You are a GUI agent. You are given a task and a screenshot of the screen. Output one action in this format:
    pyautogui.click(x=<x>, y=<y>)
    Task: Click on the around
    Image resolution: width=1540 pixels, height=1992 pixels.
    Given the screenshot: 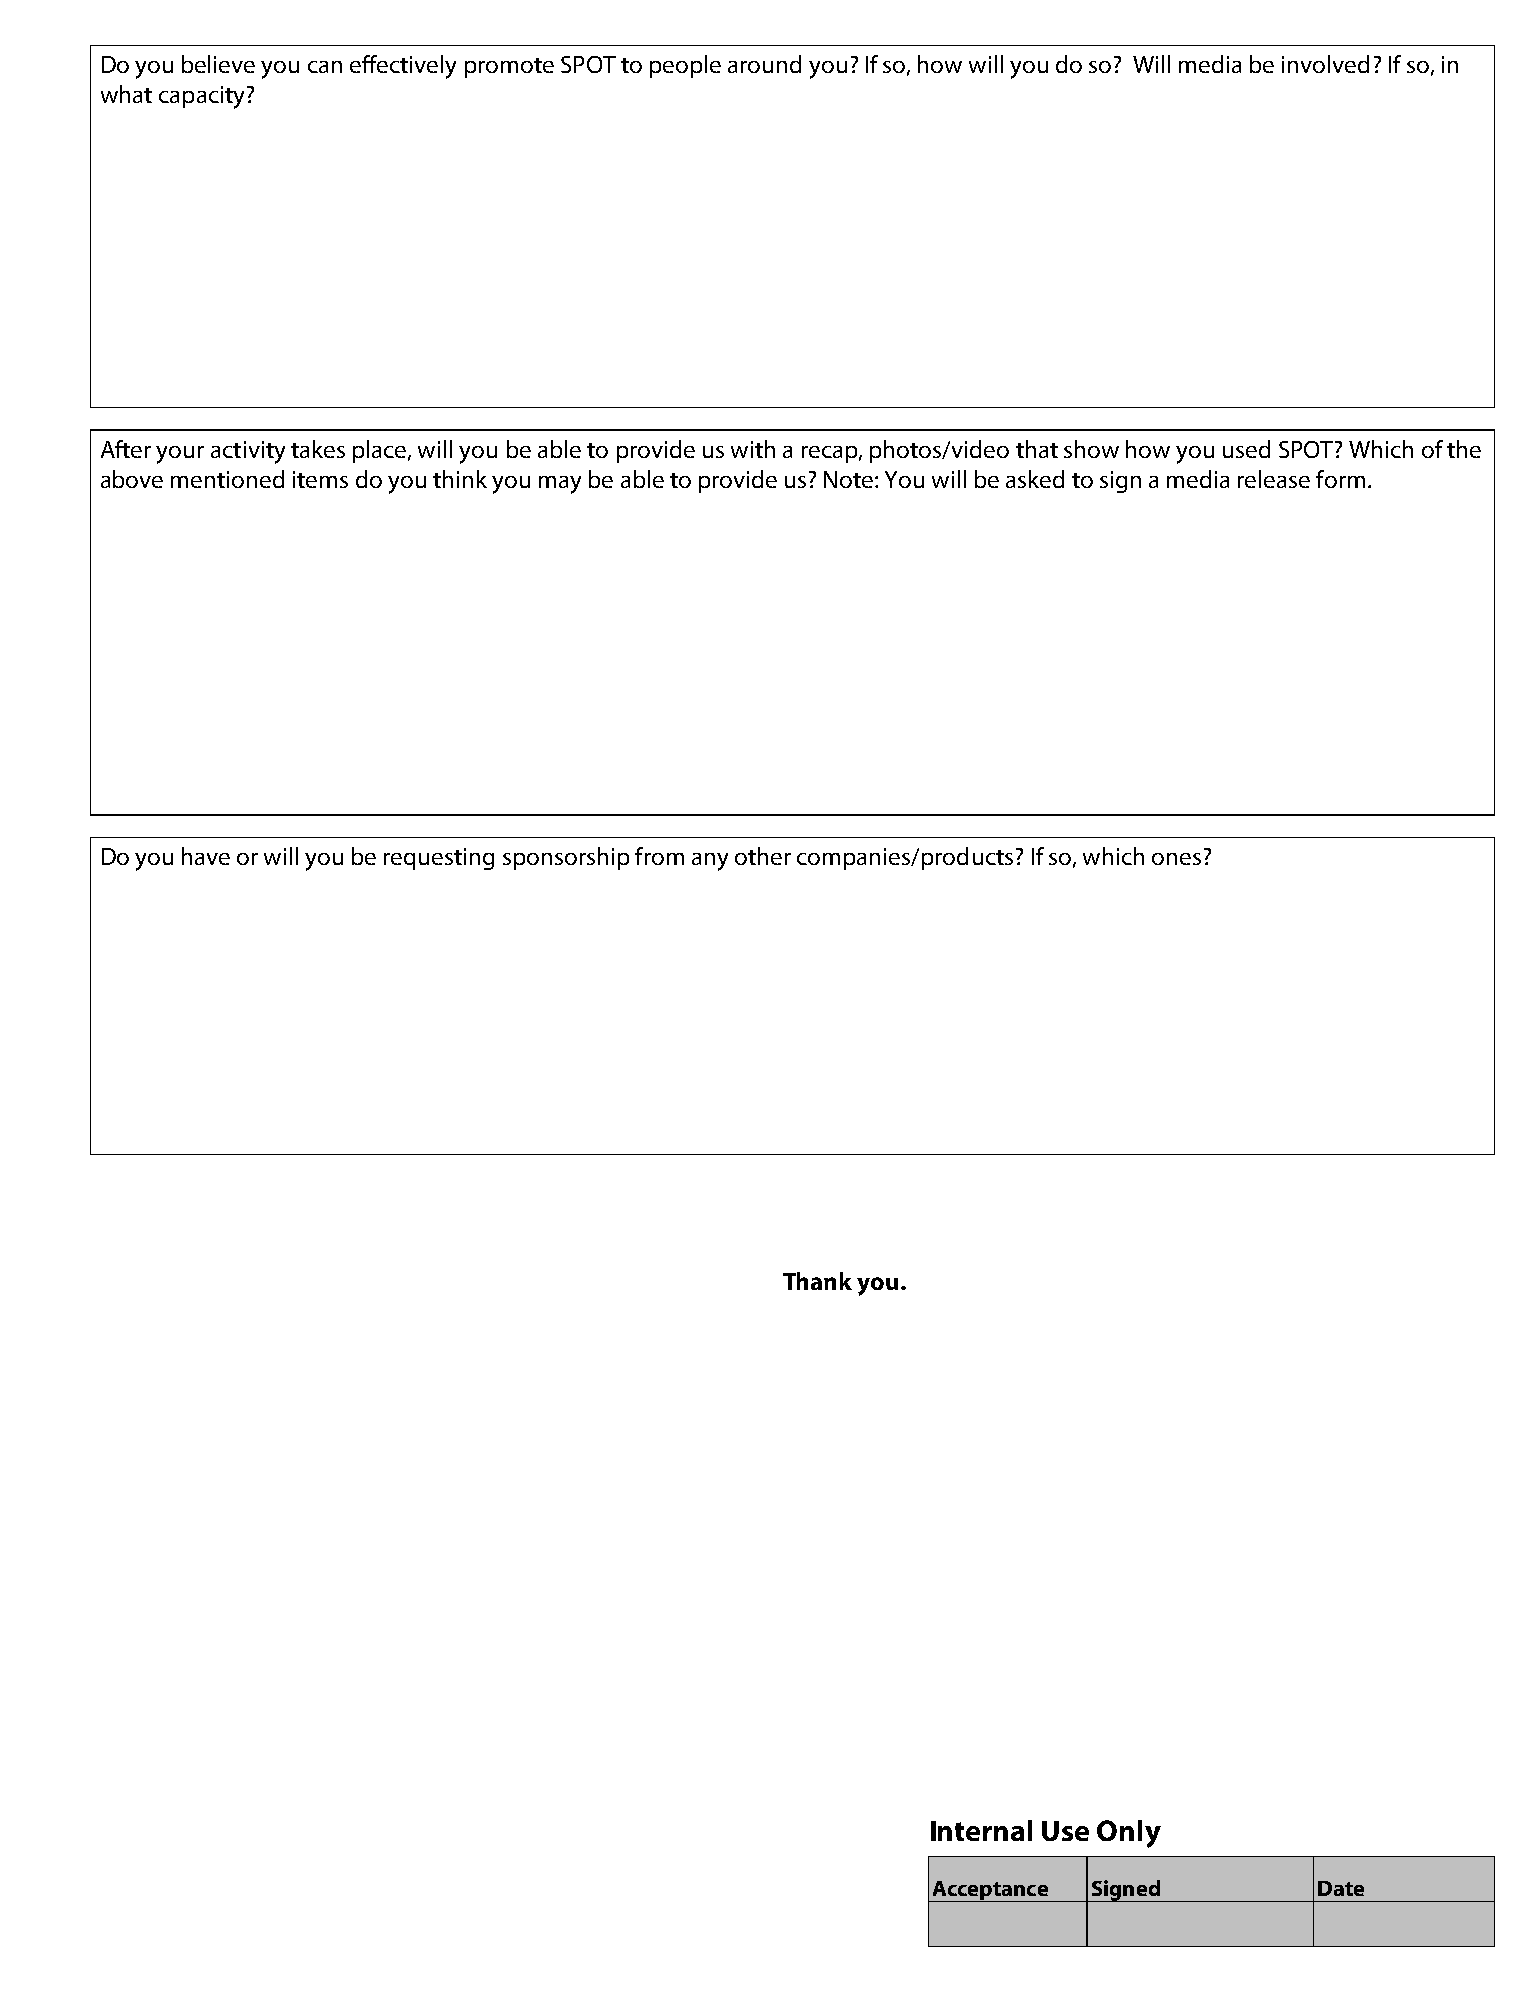 What is the action you would take?
    pyautogui.click(x=764, y=64)
